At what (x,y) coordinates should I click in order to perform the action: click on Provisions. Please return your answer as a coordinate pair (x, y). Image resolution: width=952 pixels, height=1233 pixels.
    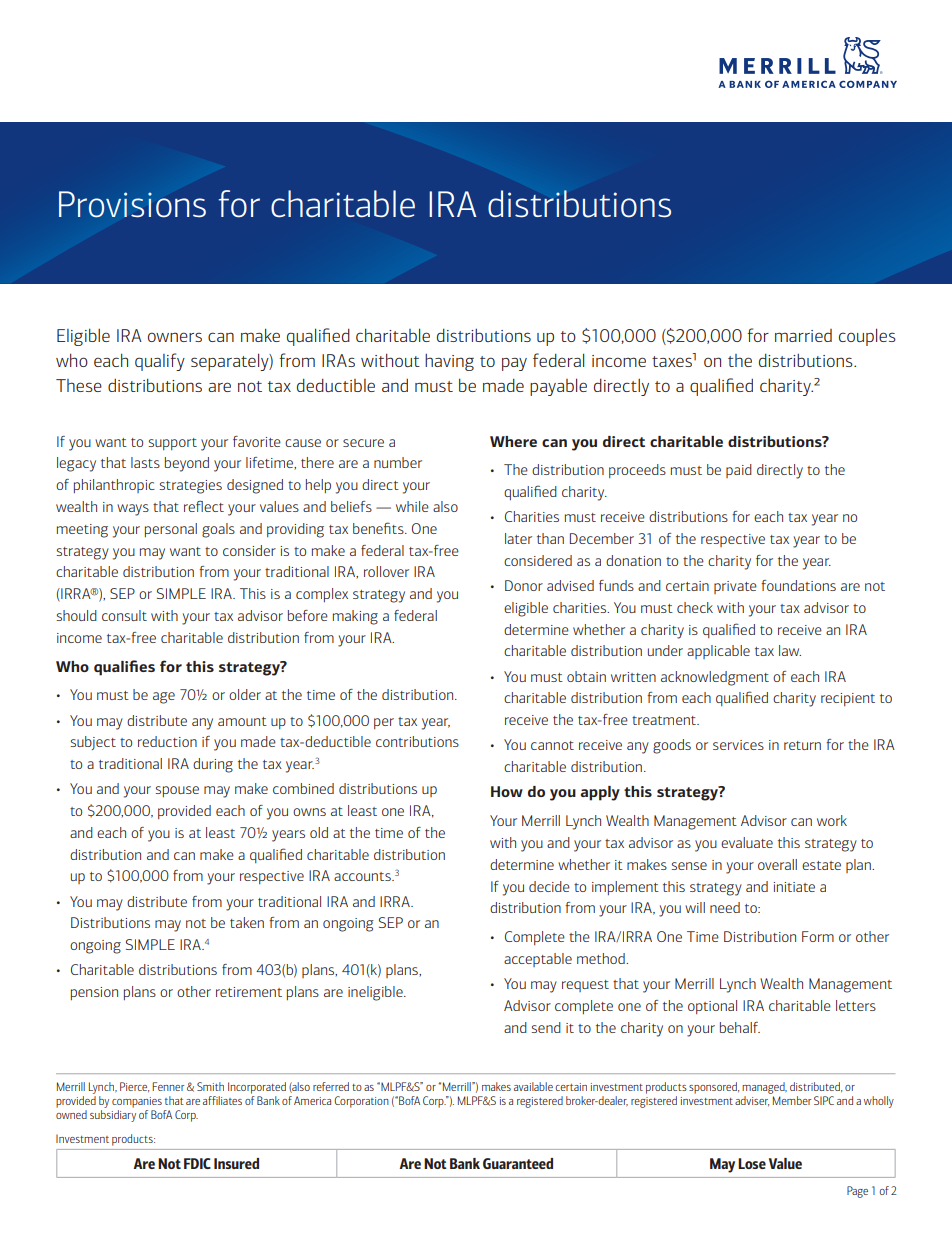
    Looking at the image, I should click on (132, 204).
